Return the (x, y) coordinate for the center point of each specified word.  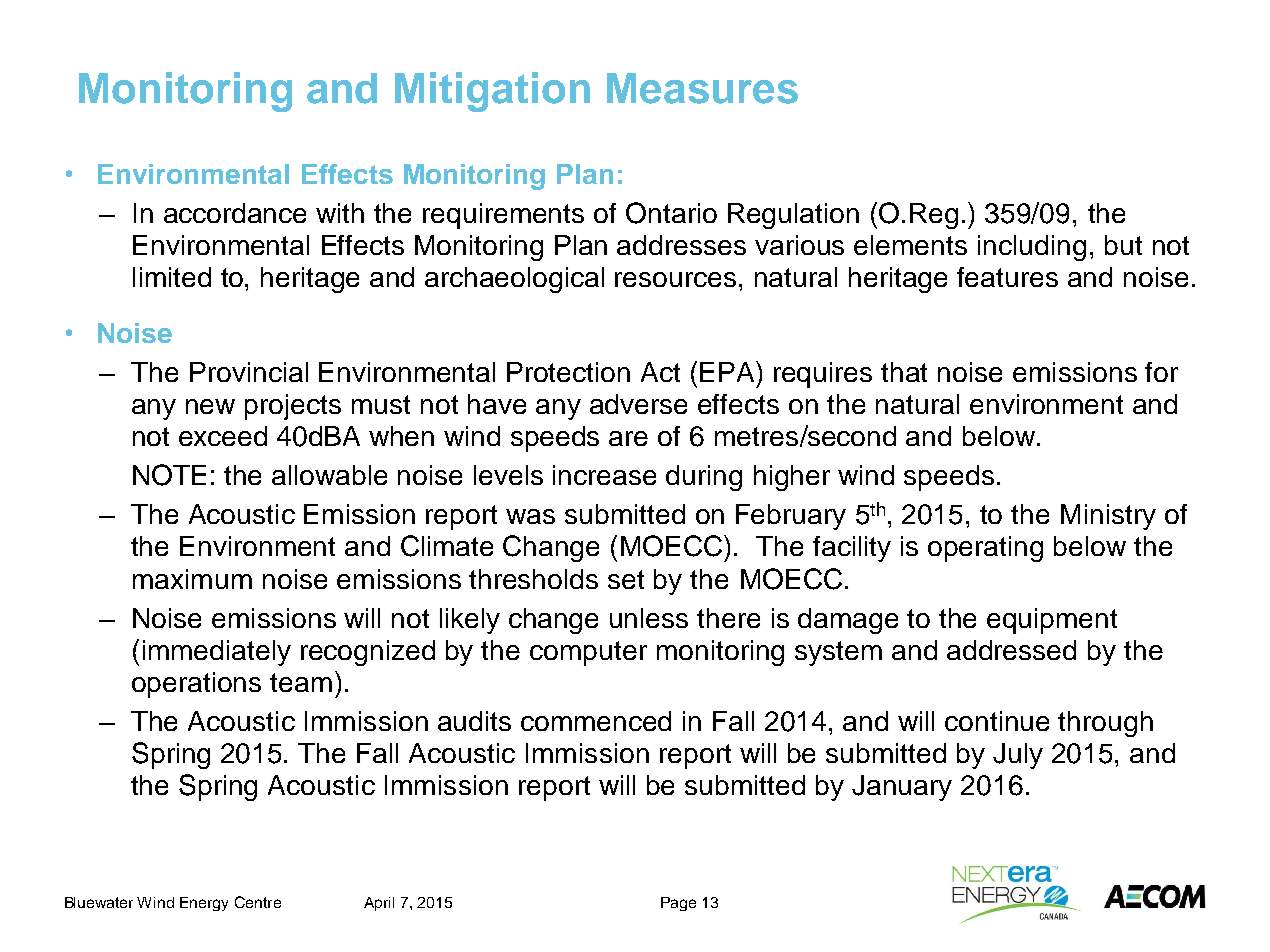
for (1161, 372)
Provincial (249, 372)
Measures (702, 88)
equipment (1052, 621)
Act (660, 372)
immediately (217, 653)
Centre (258, 902)
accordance (235, 213)
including (1032, 248)
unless (649, 618)
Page (678, 904)
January (902, 788)
